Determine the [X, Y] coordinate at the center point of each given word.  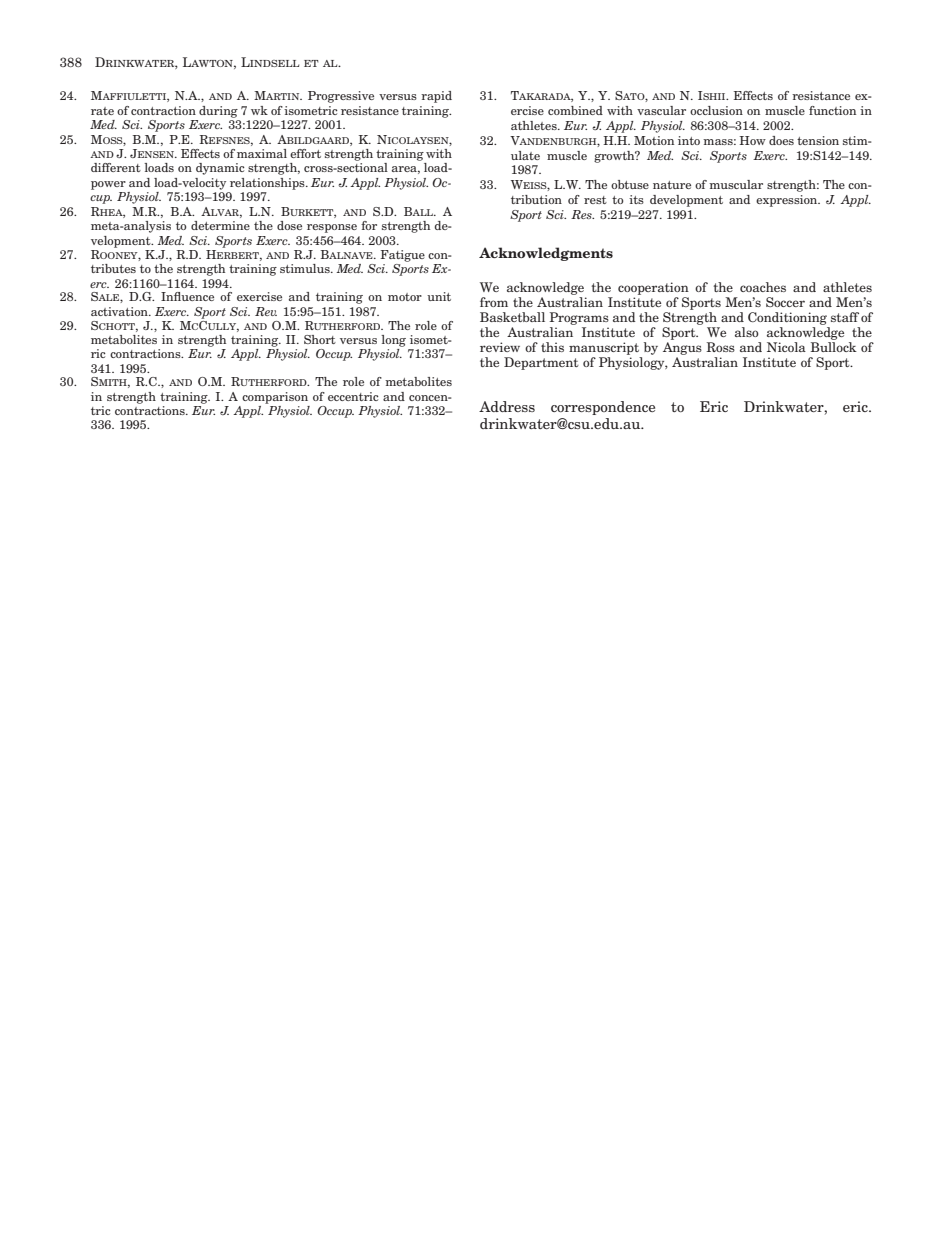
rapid [436, 97]
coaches [763, 287]
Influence [187, 296]
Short [320, 339]
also [747, 332]
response [332, 228]
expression [788, 201]
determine [220, 225]
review [500, 347]
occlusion [716, 110]
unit [439, 296]
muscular [736, 184]
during [218, 112]
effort [305, 153]
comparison [275, 398]
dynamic [220, 169]
